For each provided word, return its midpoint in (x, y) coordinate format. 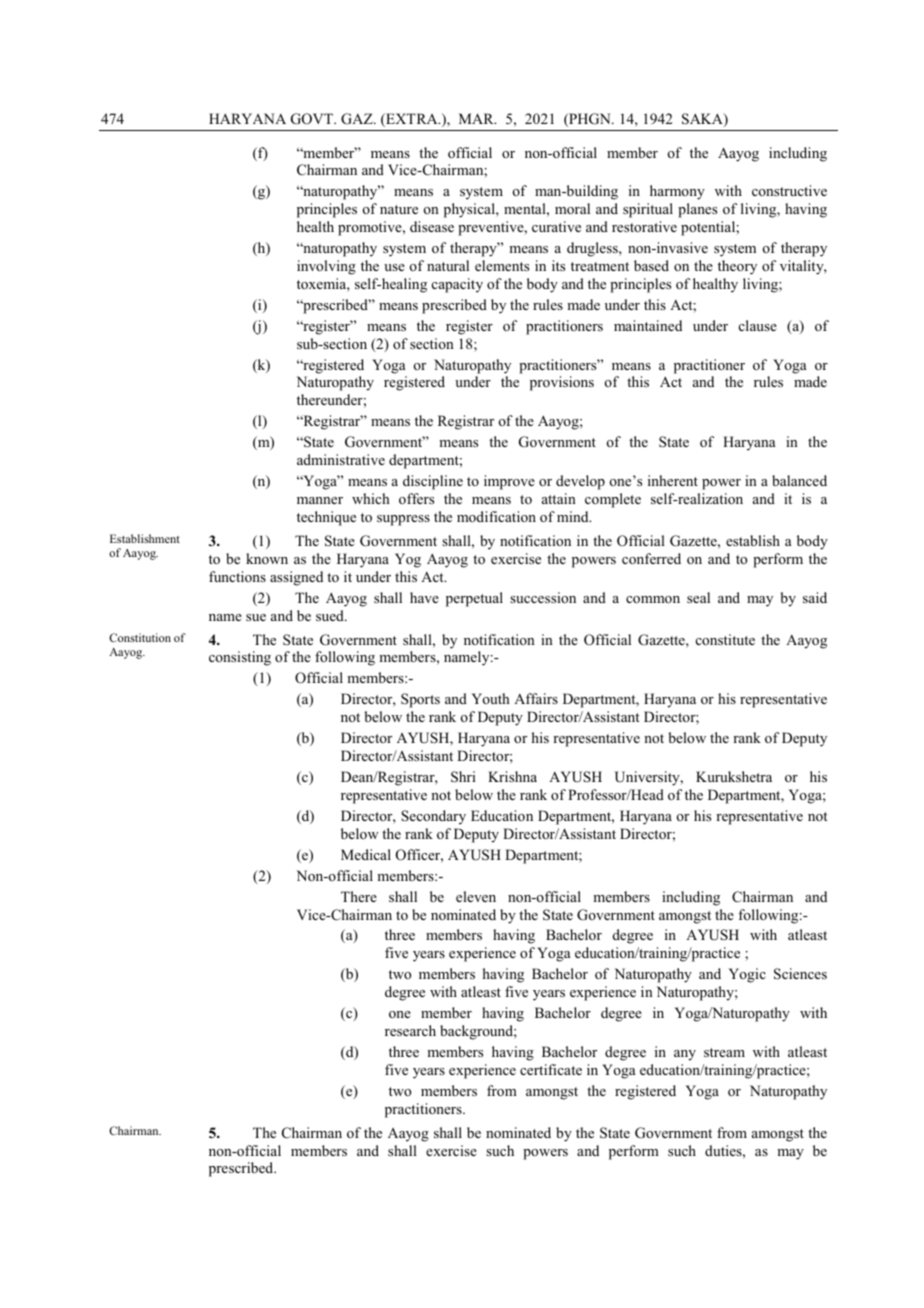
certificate (551, 1069)
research (410, 1030)
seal (698, 597)
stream (724, 1052)
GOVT (313, 119)
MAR (477, 118)
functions (237, 576)
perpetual (474, 599)
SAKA (703, 120)
